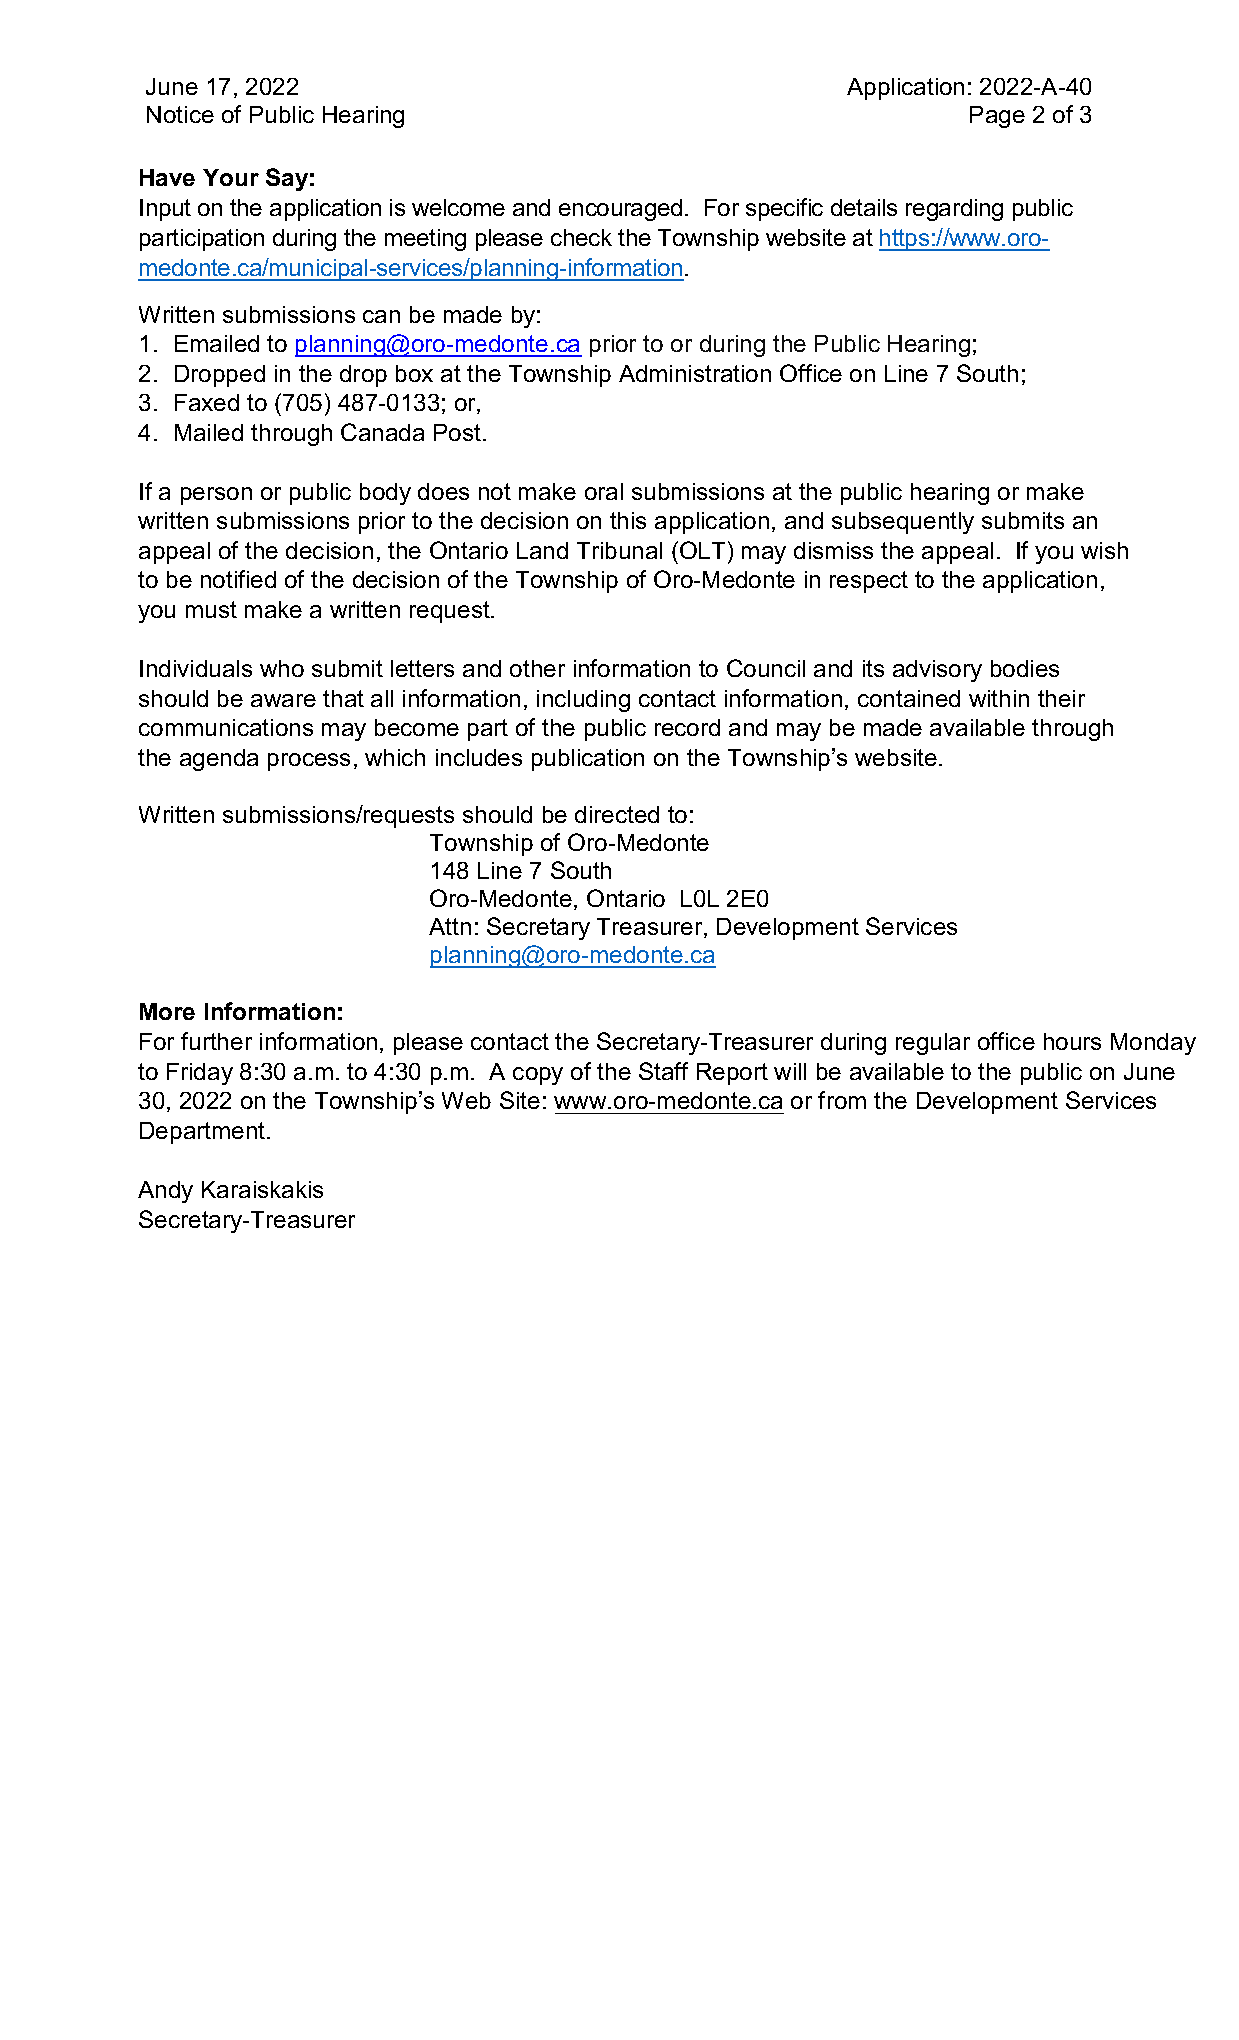 This screenshot has height=2040, width=1239. What do you see at coordinates (207, 402) in the screenshot?
I see `Faxed` at bounding box center [207, 402].
